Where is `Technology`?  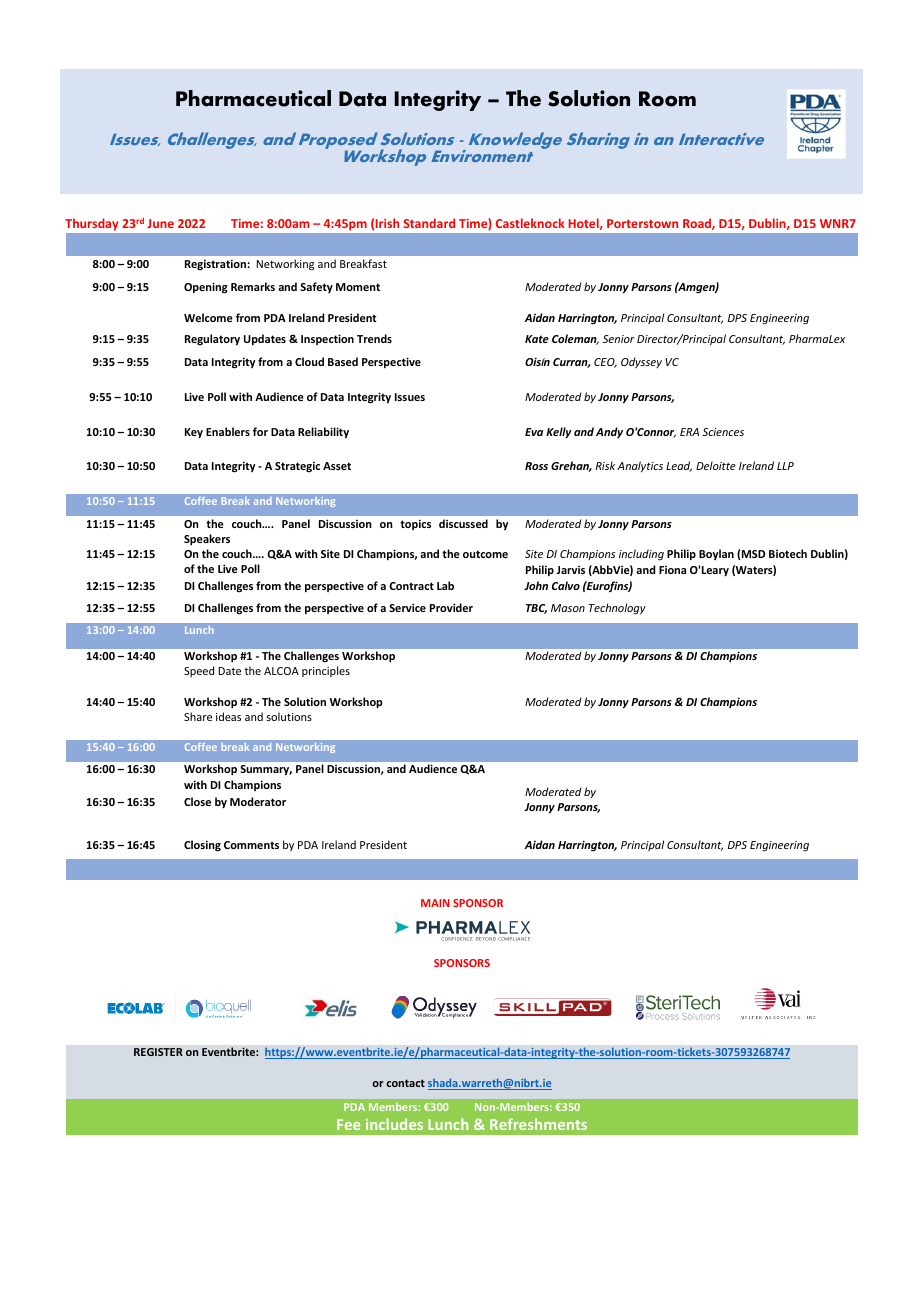 Technology is located at coordinates (617, 609).
